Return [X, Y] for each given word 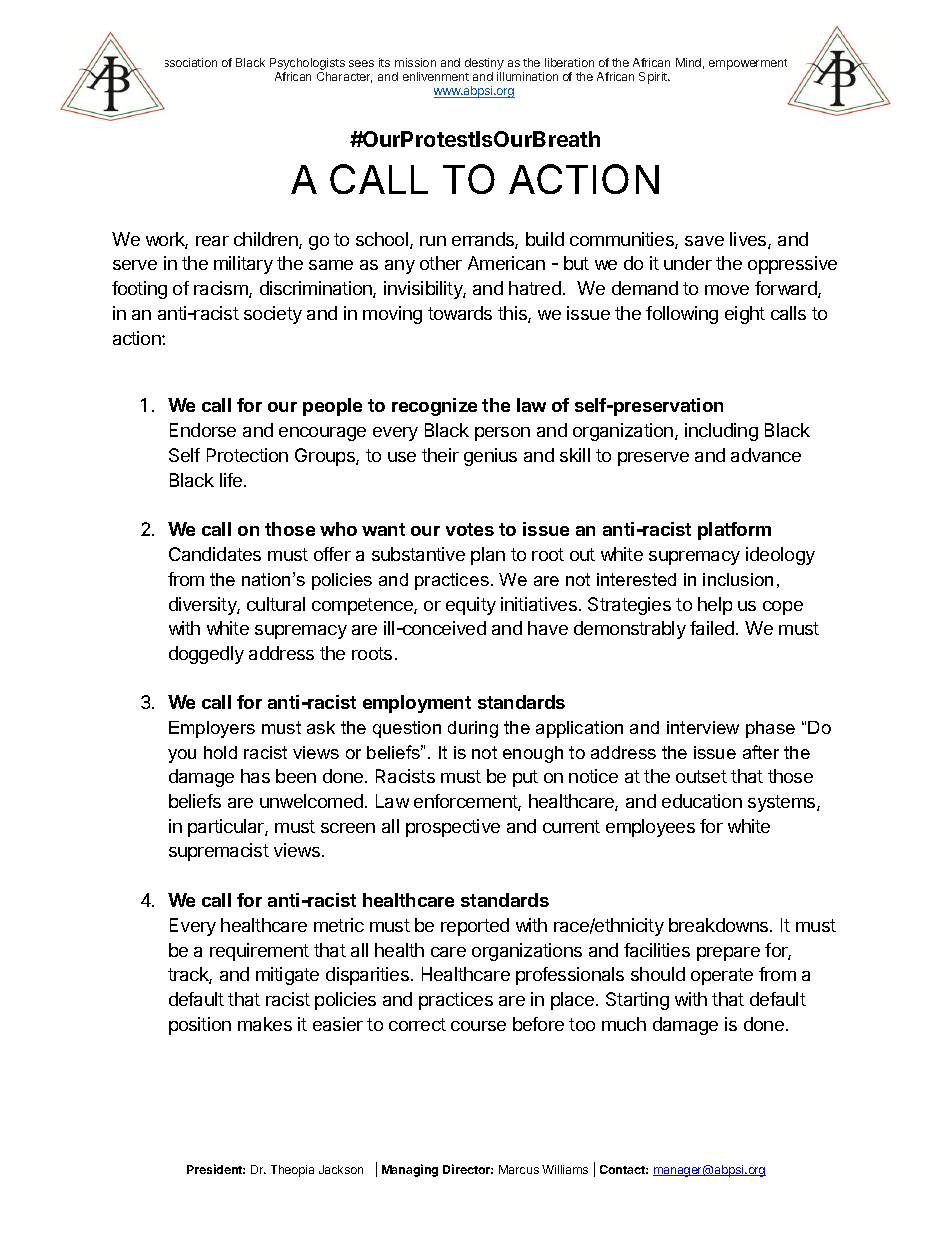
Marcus [519, 1169]
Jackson [341, 1169]
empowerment [748, 64]
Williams [565, 1169]
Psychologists [307, 64]
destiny [484, 64]
